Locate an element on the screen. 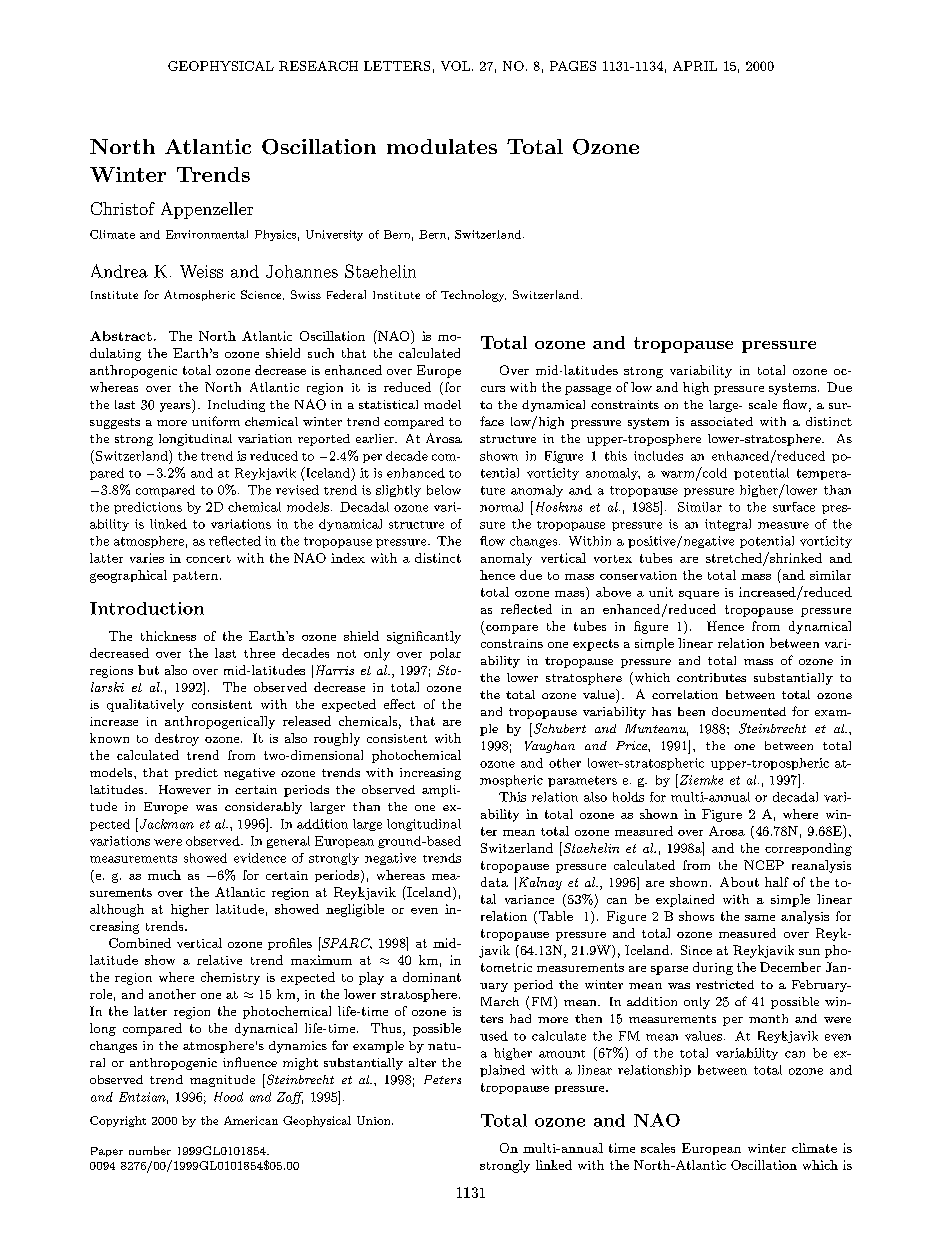 This screenshot has width=952, height=1233. month is located at coordinates (768, 1018).
